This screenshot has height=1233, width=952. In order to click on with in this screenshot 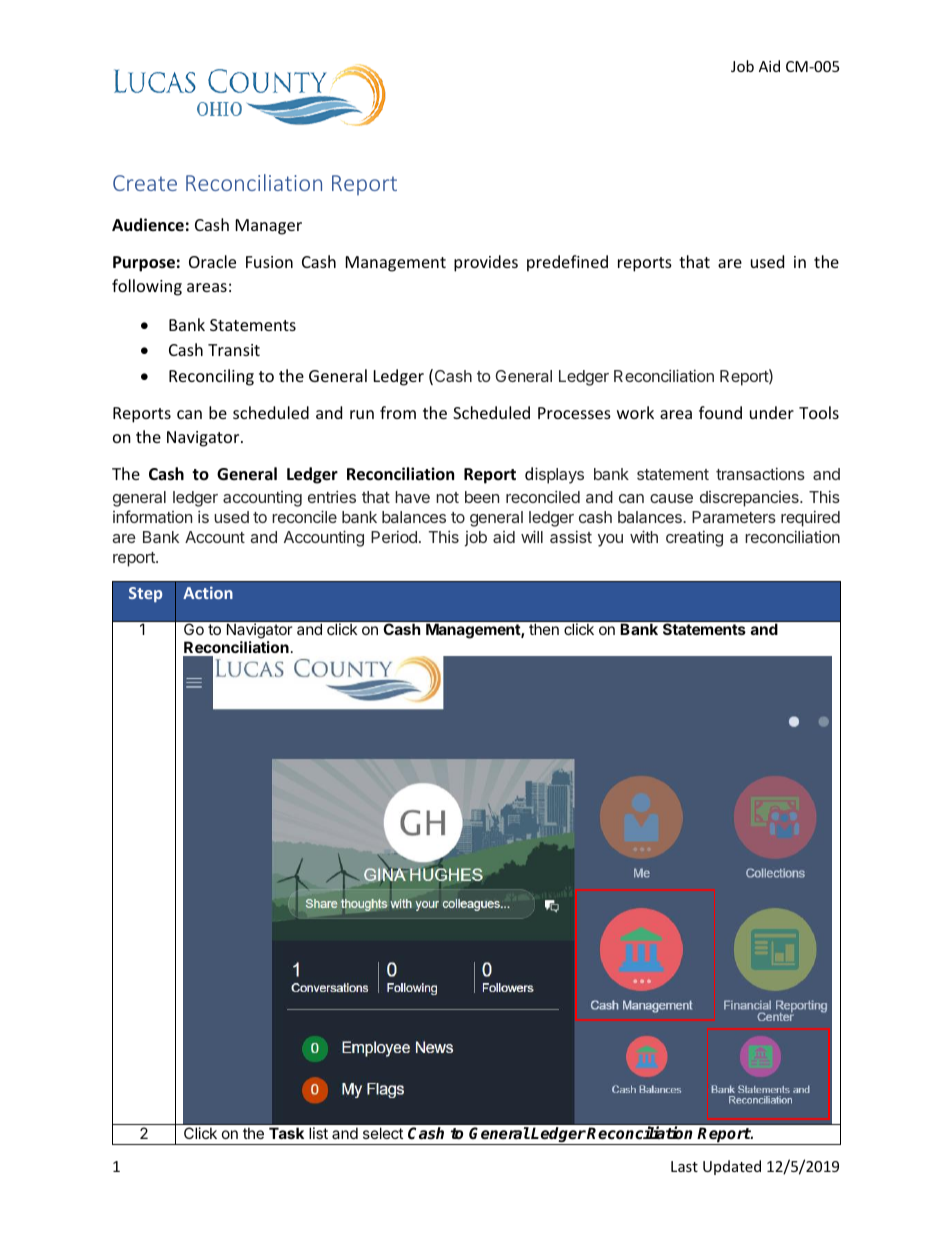, I will do `click(644, 536)`.
